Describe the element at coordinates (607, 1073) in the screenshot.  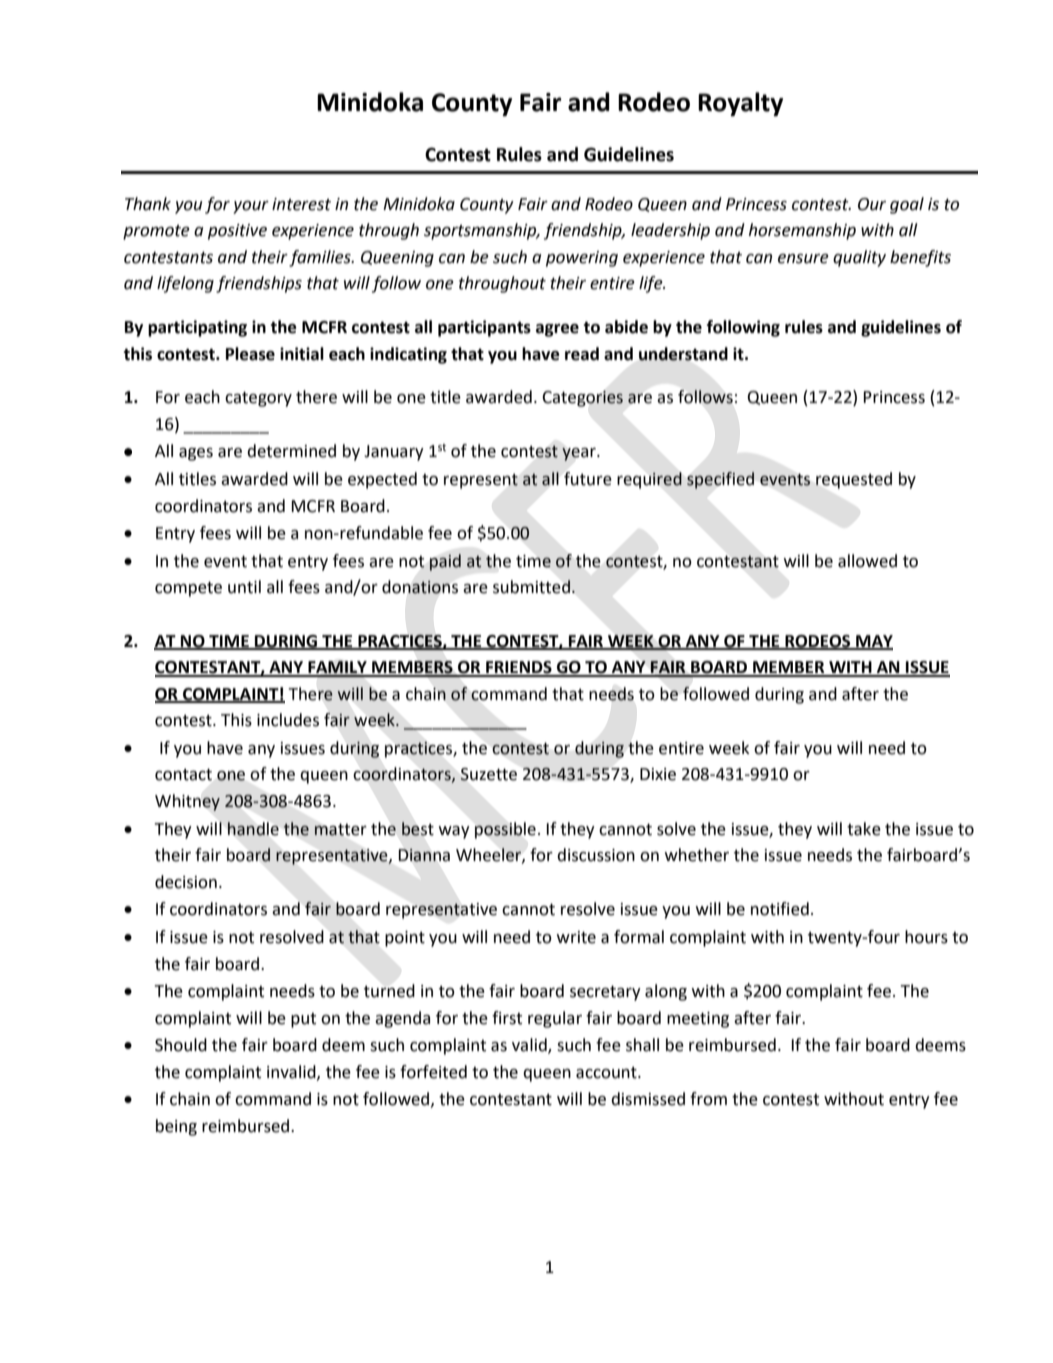
I see `account` at that location.
